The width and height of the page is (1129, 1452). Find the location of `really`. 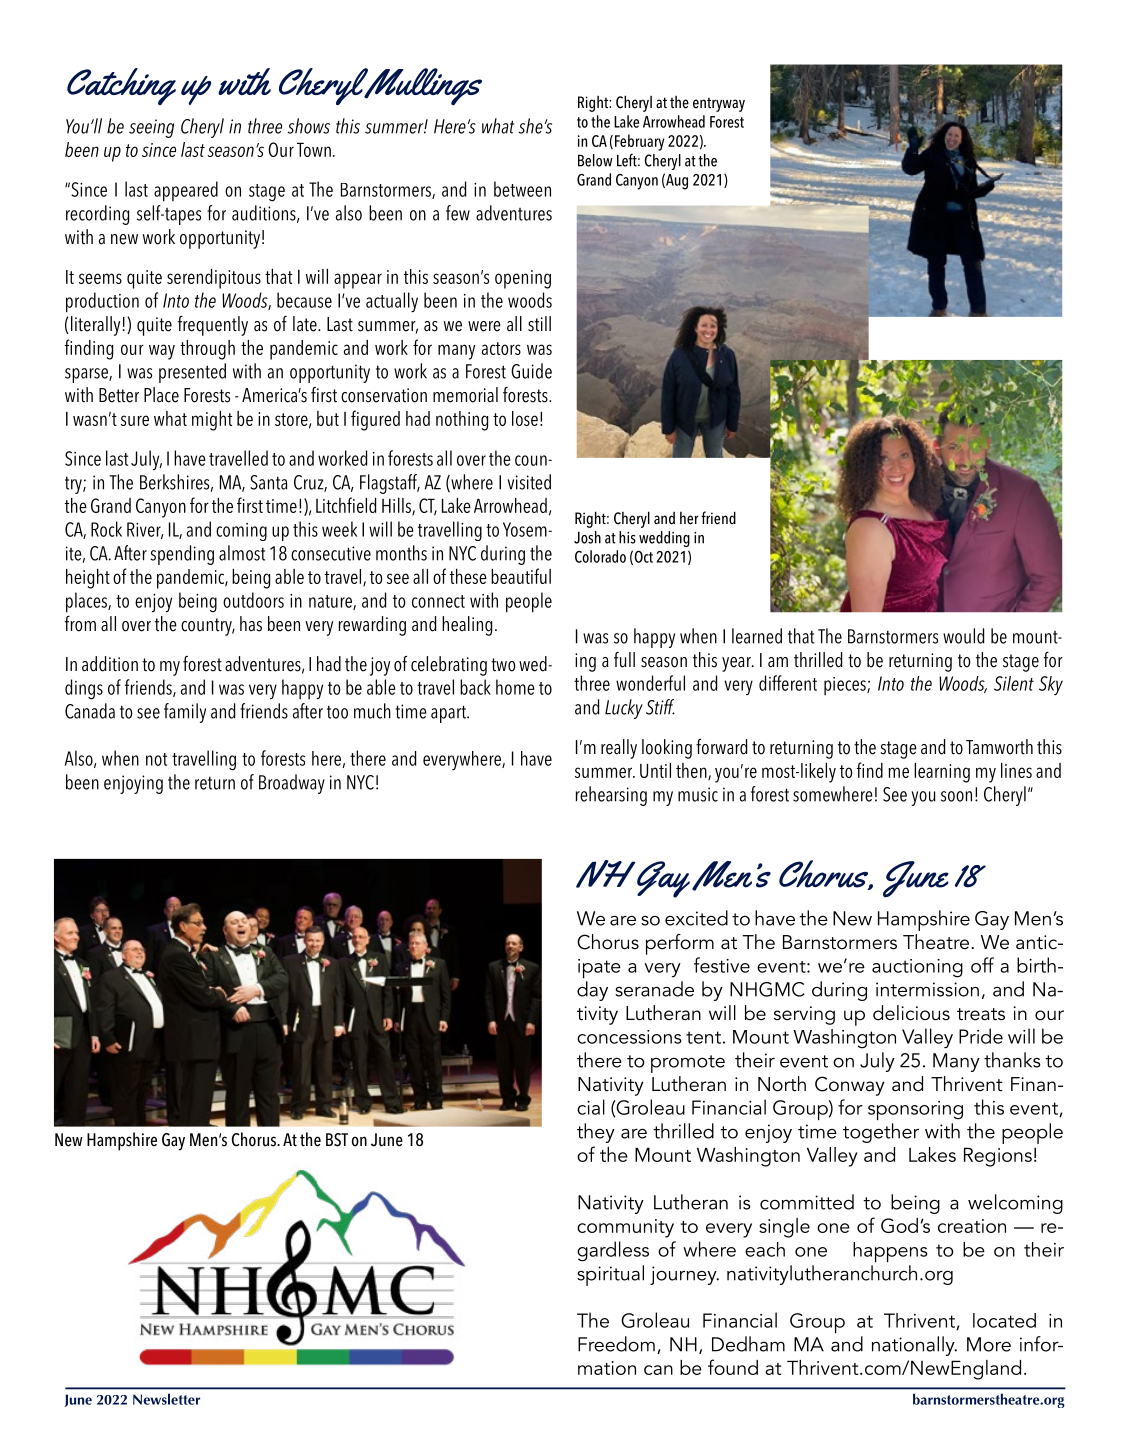

really is located at coordinates (619, 749).
